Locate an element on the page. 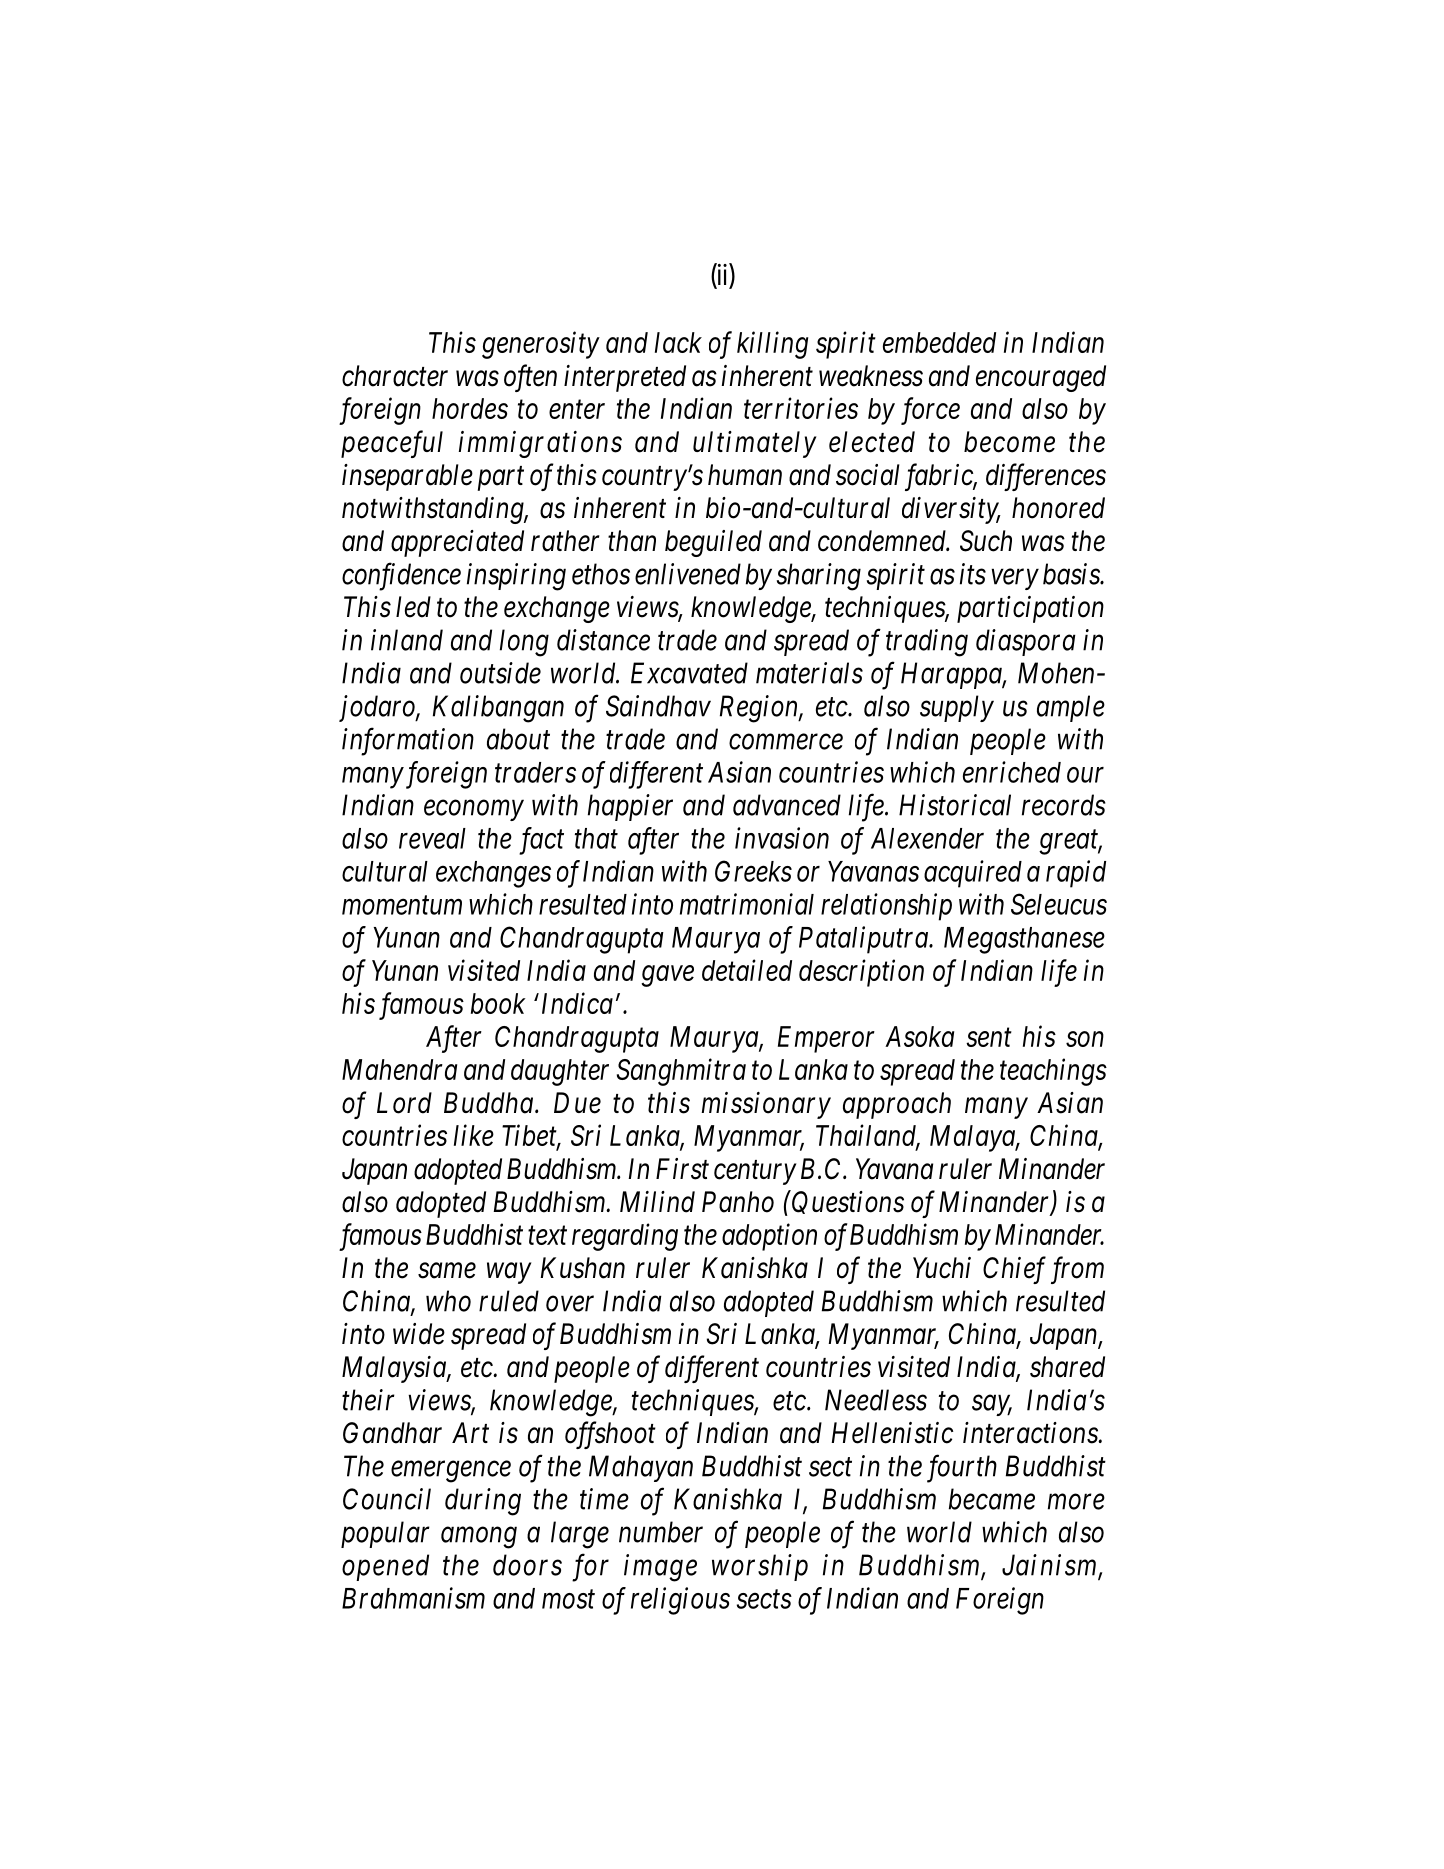 Image resolution: width=1444 pixels, height=1869 pixels. outside is located at coordinates (500, 673).
